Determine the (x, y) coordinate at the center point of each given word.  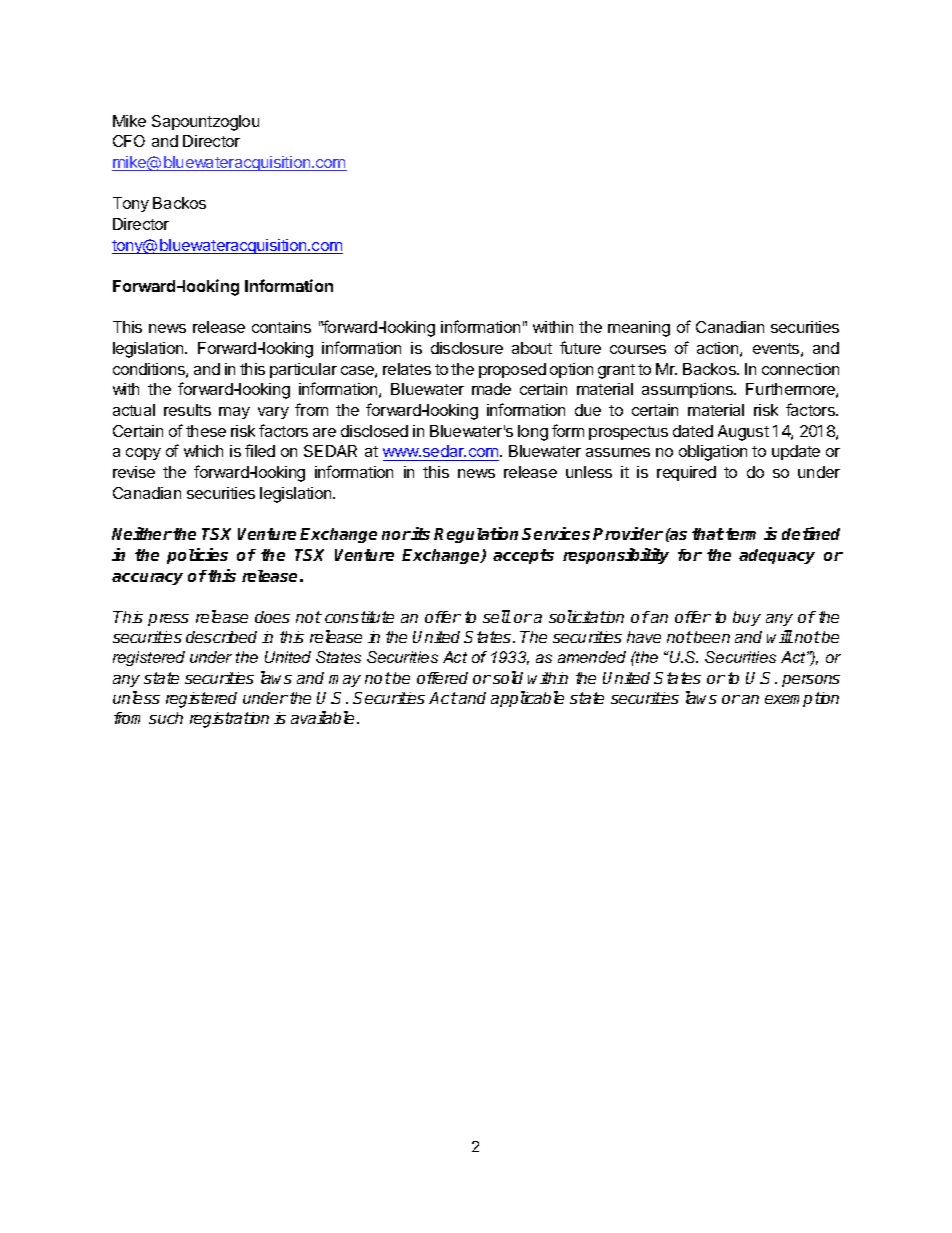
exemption (802, 699)
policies (197, 556)
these (206, 431)
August (743, 433)
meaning (639, 329)
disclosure (467, 348)
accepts (523, 556)
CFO (129, 141)
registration (229, 720)
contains (281, 327)
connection (800, 369)
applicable (527, 699)
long (533, 433)
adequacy (777, 556)
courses (638, 349)
